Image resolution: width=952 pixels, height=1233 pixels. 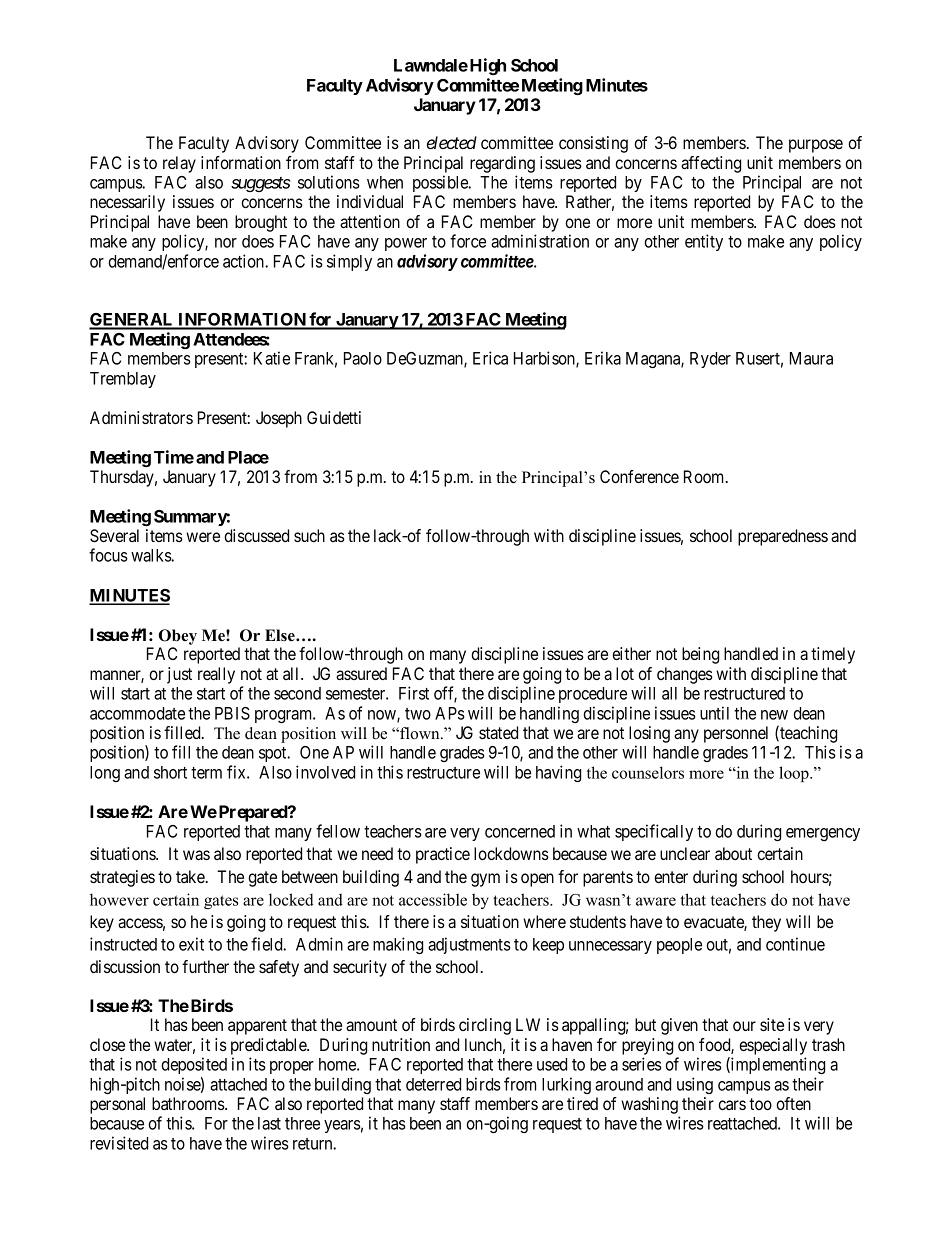 What do you see at coordinates (711, 164) in the image?
I see `affecting` at bounding box center [711, 164].
